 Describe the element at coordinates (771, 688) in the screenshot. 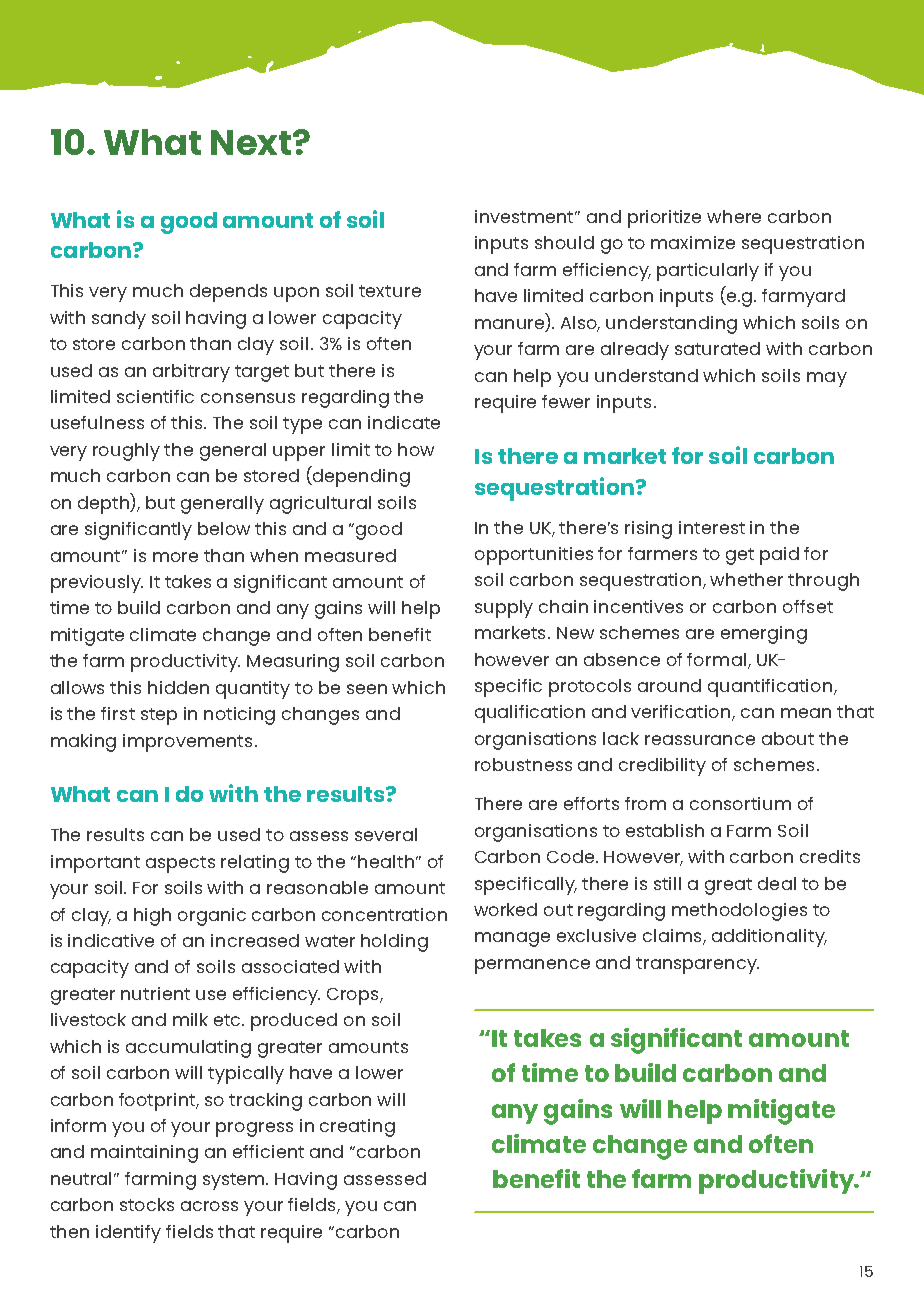

I see `quantification` at that location.
